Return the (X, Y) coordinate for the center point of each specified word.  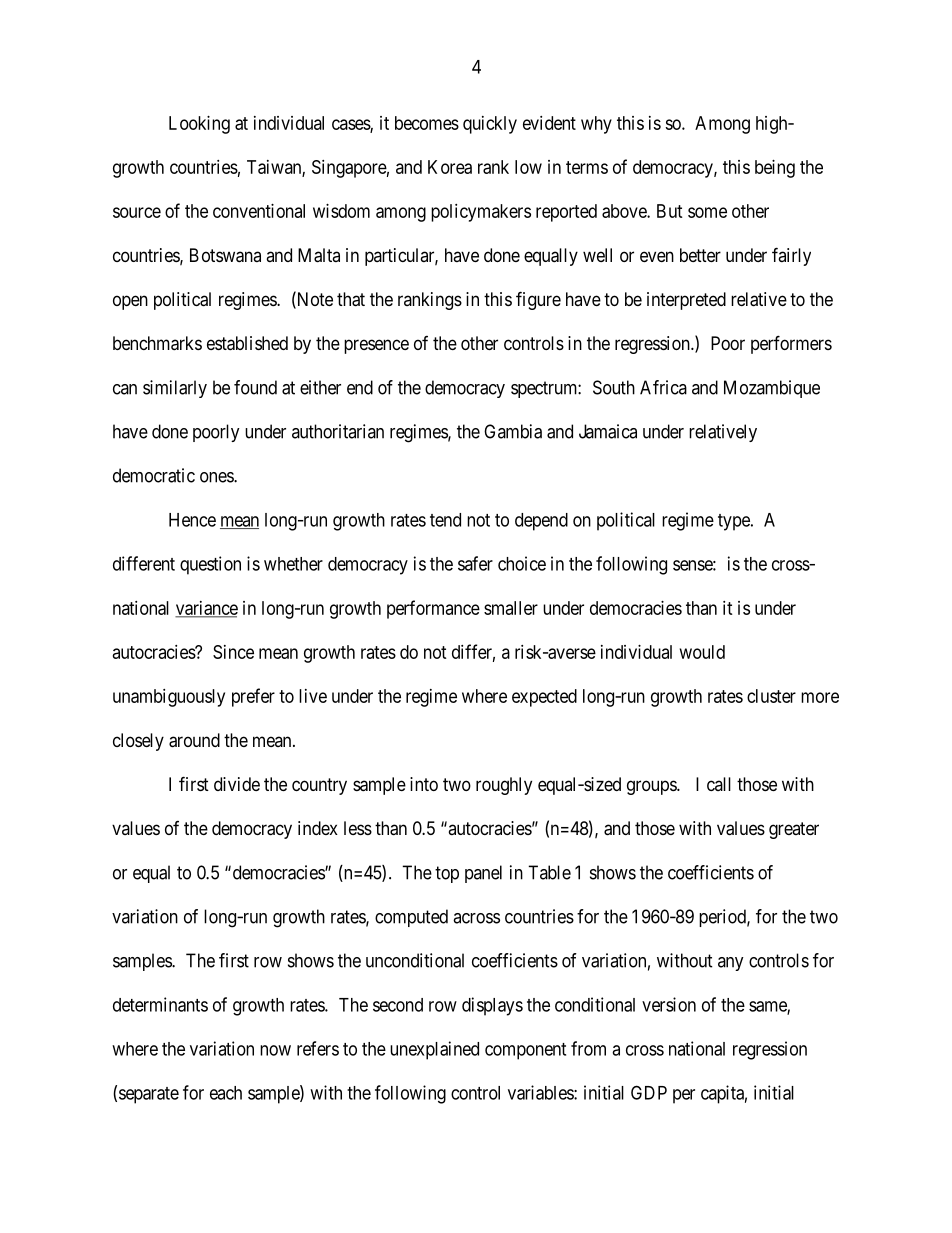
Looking (199, 125)
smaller (511, 608)
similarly (175, 389)
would (702, 652)
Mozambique (772, 389)
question (210, 565)
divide (237, 784)
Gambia (513, 431)
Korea (450, 167)
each (226, 1093)
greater (794, 830)
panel (483, 874)
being (775, 169)
